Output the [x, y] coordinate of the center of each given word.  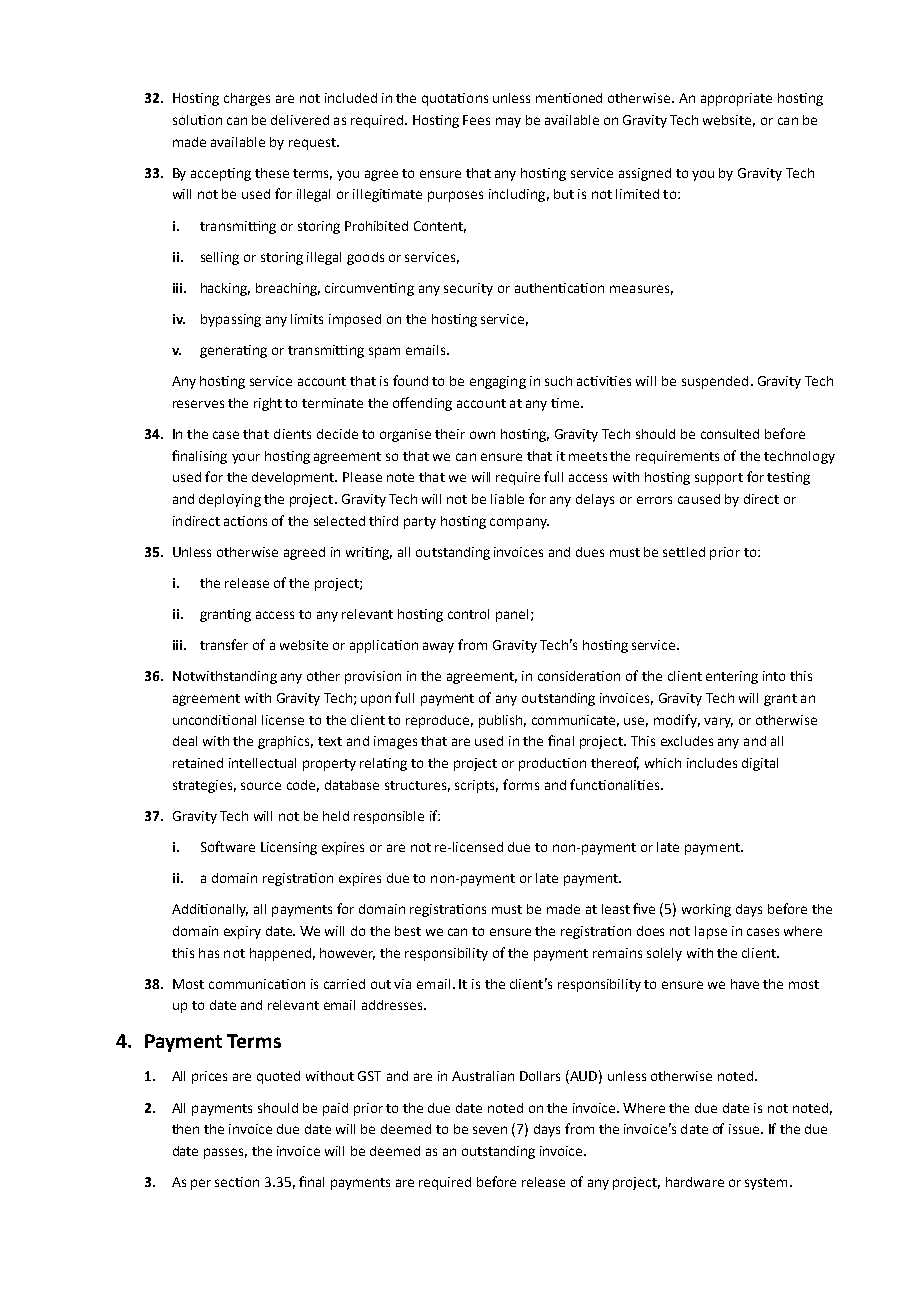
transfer [224, 644]
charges [247, 99]
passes [225, 1153]
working [706, 910]
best [408, 931]
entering [732, 677]
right [268, 404]
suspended [715, 382]
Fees [476, 120]
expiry [242, 932]
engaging [498, 382]
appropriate [736, 99]
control [468, 614]
